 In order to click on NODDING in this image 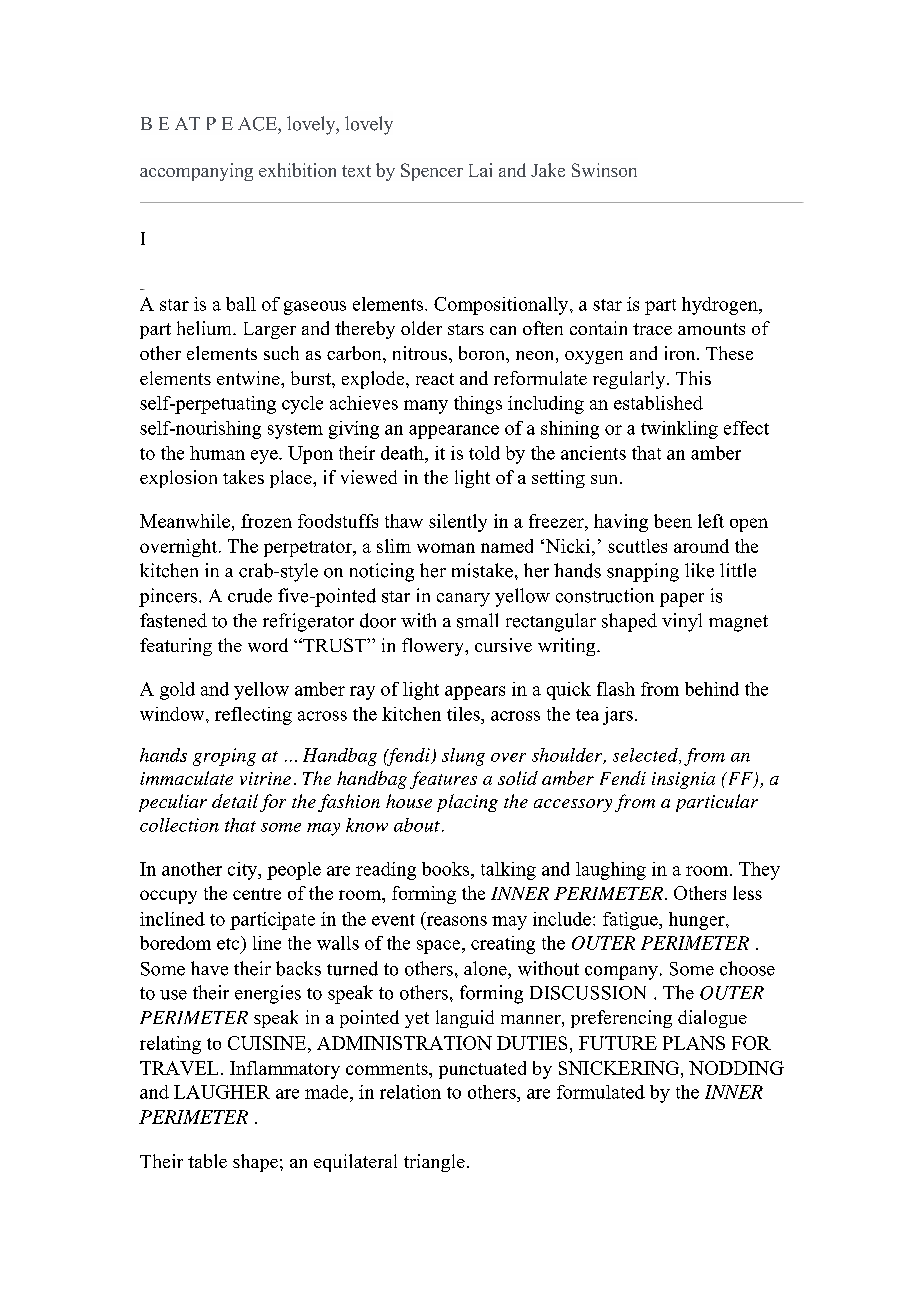, I will do `click(736, 1068)`.
